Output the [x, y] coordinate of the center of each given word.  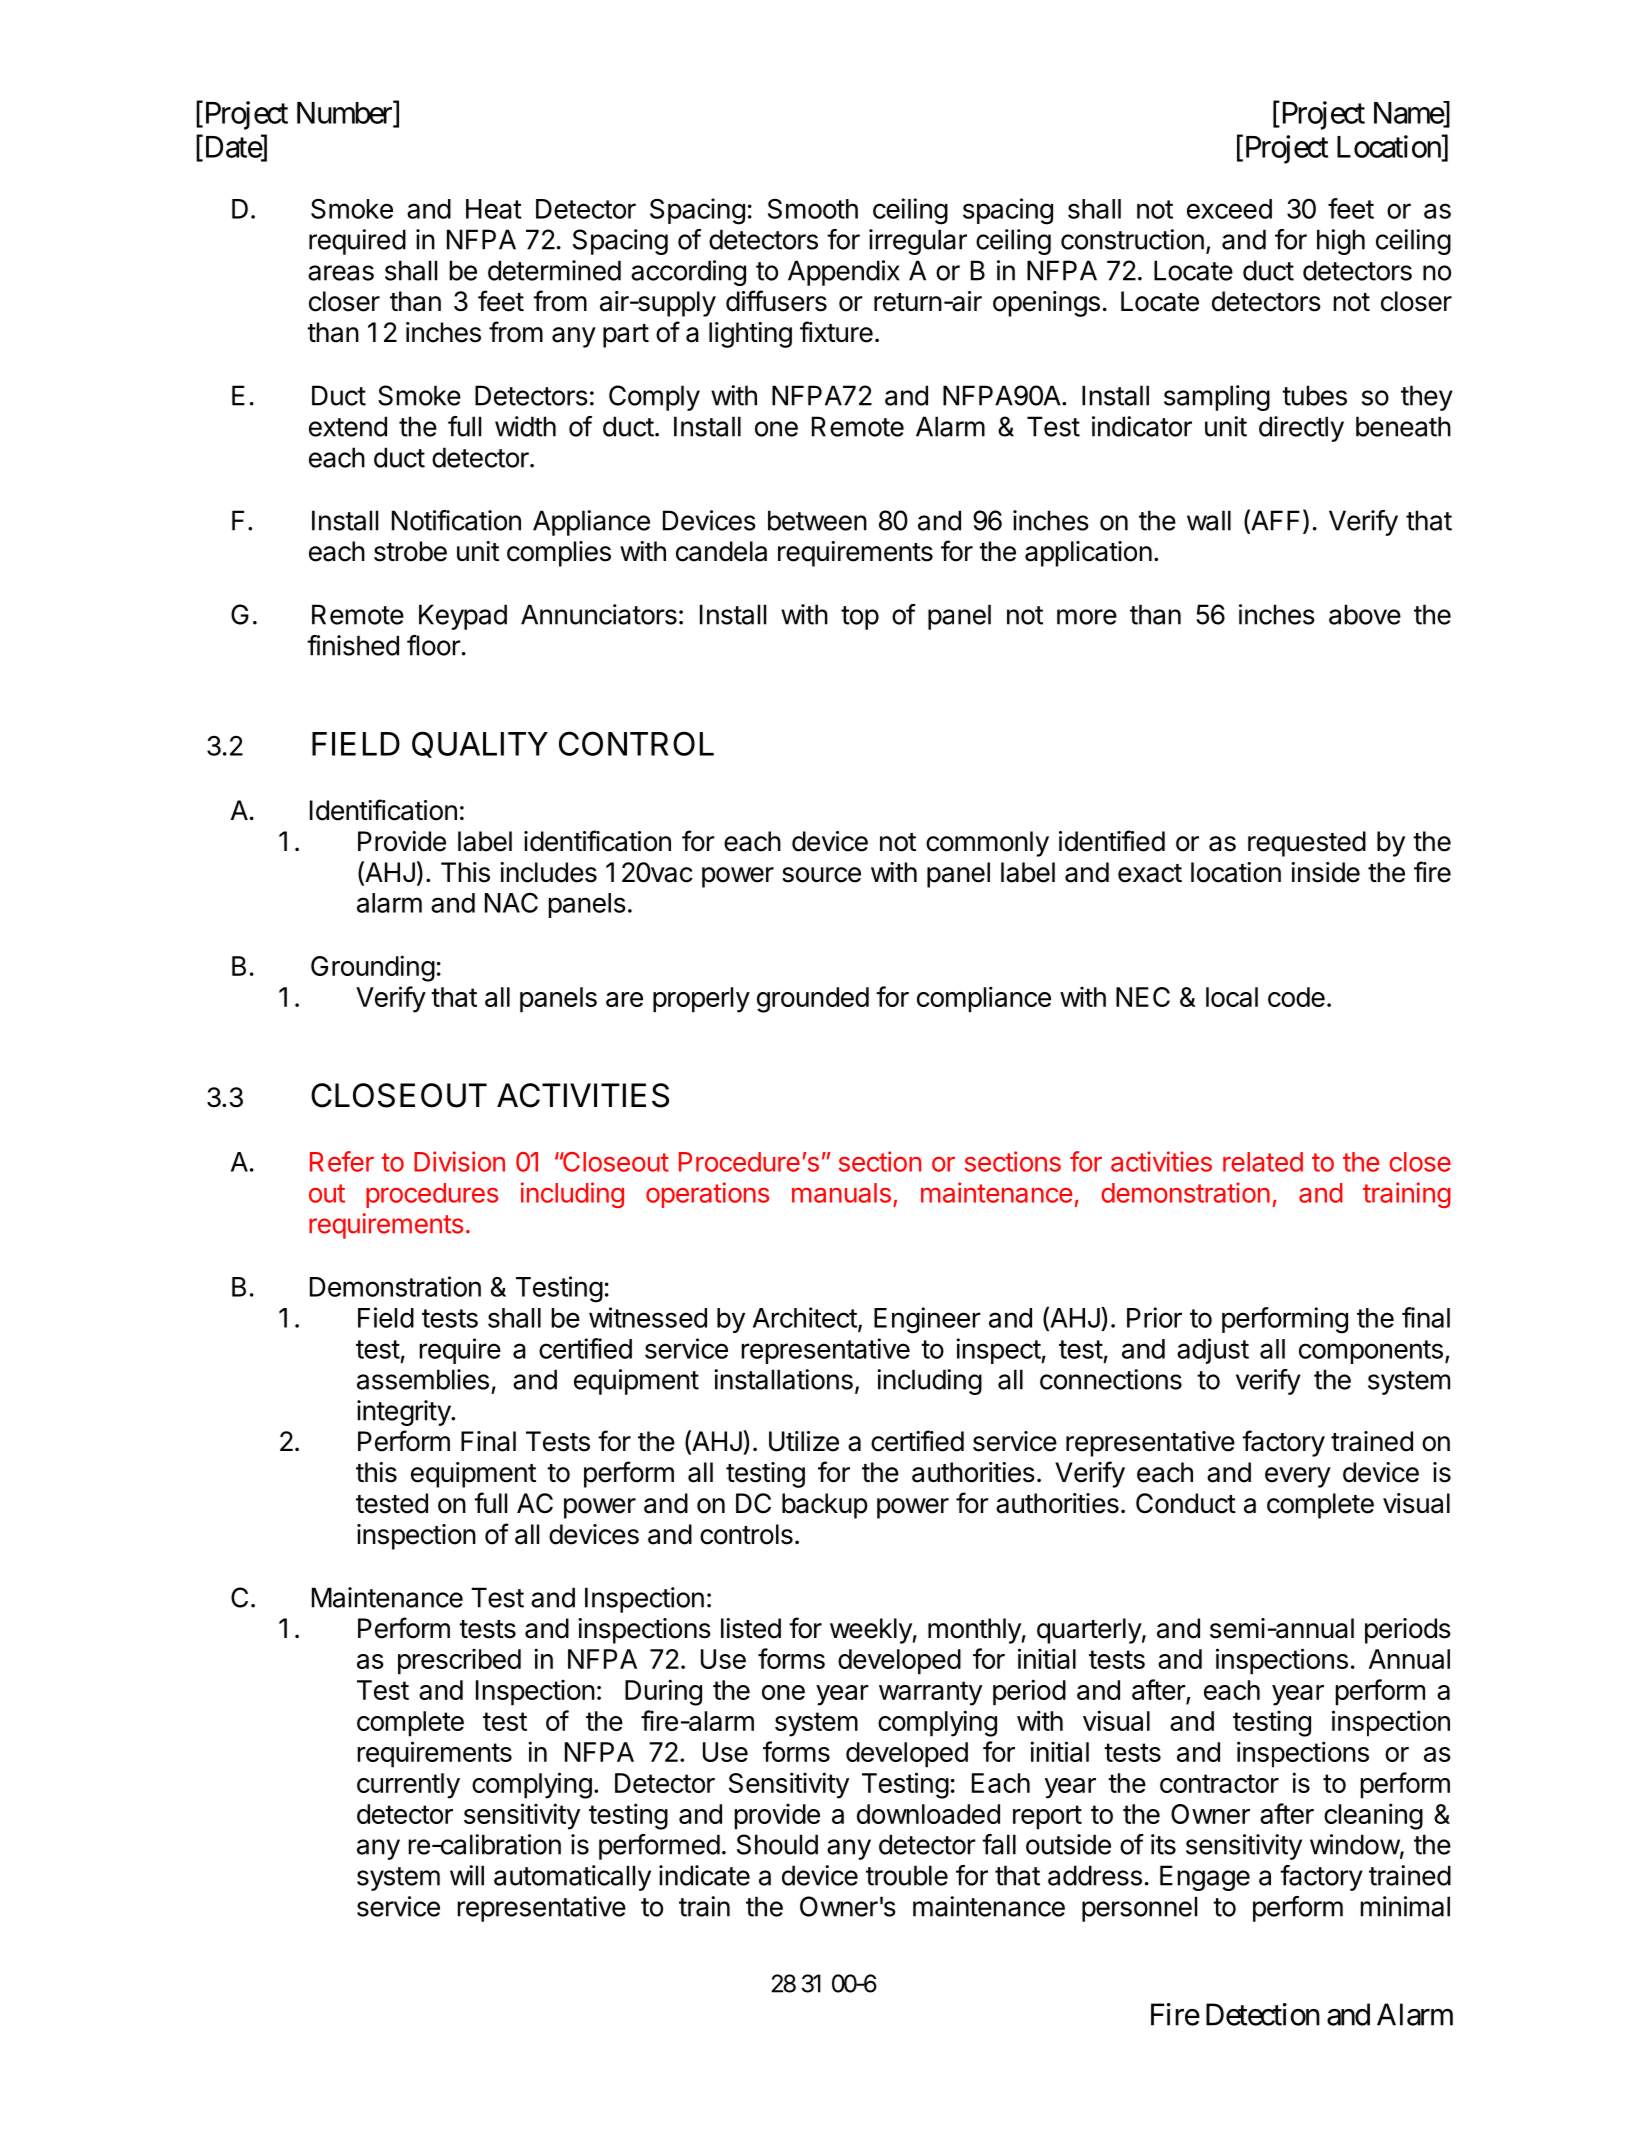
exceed [1229, 209]
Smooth [813, 209]
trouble [907, 1875]
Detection [1263, 2014]
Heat [494, 209]
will [467, 1875]
